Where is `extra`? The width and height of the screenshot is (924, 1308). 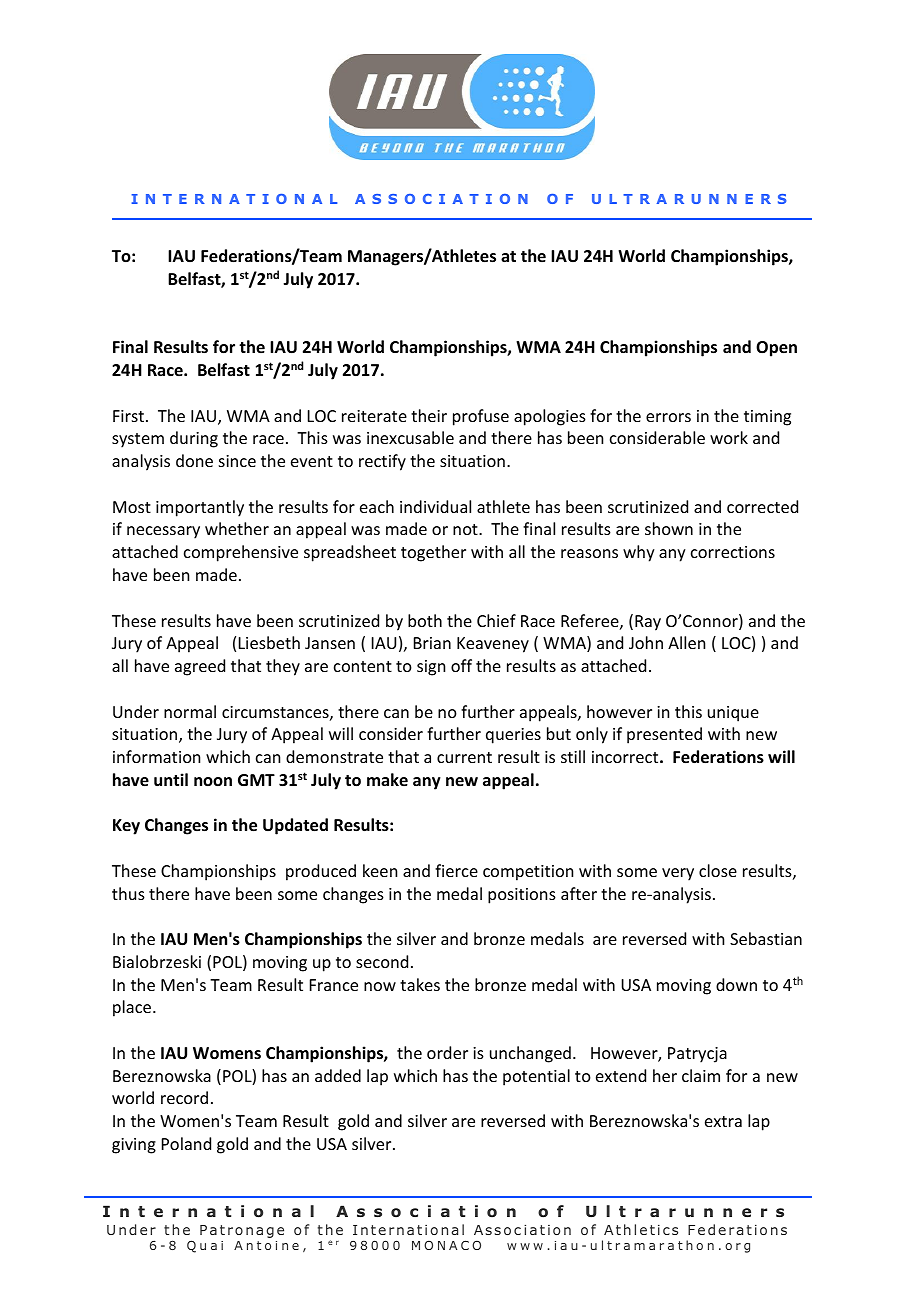
extra is located at coordinates (723, 1121).
